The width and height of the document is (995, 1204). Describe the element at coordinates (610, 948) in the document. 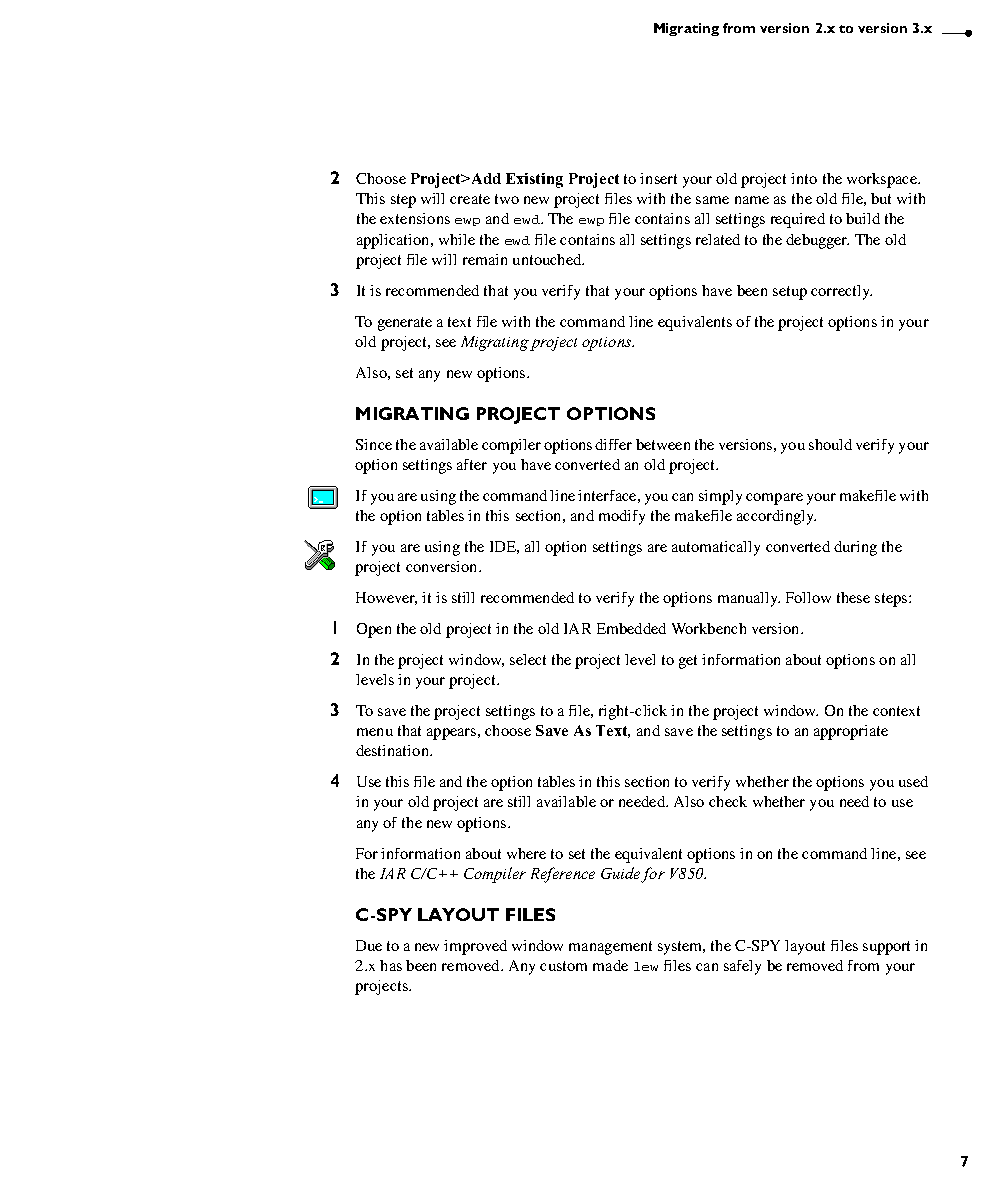

I see `management` at that location.
